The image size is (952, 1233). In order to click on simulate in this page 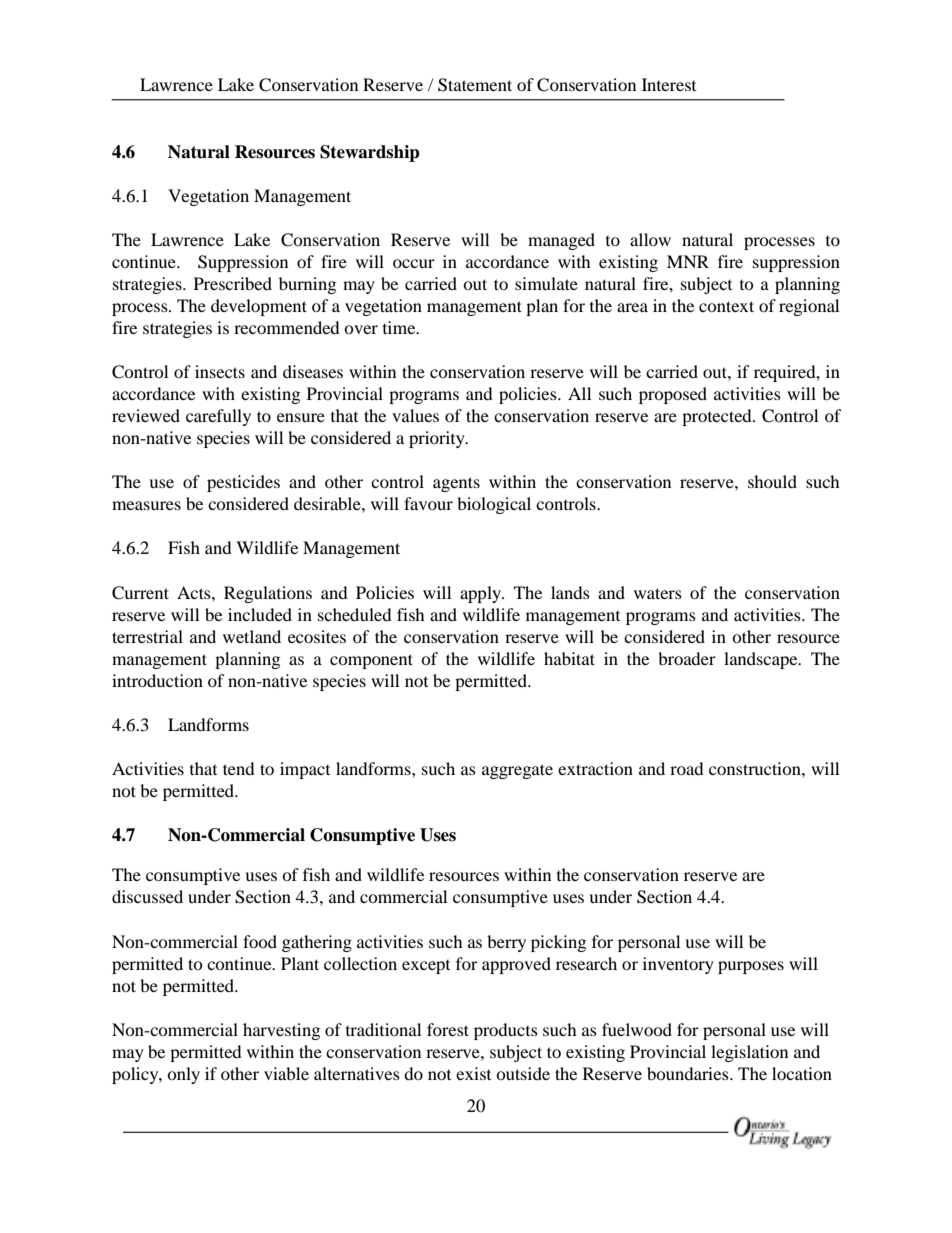, I will do `click(546, 283)`.
